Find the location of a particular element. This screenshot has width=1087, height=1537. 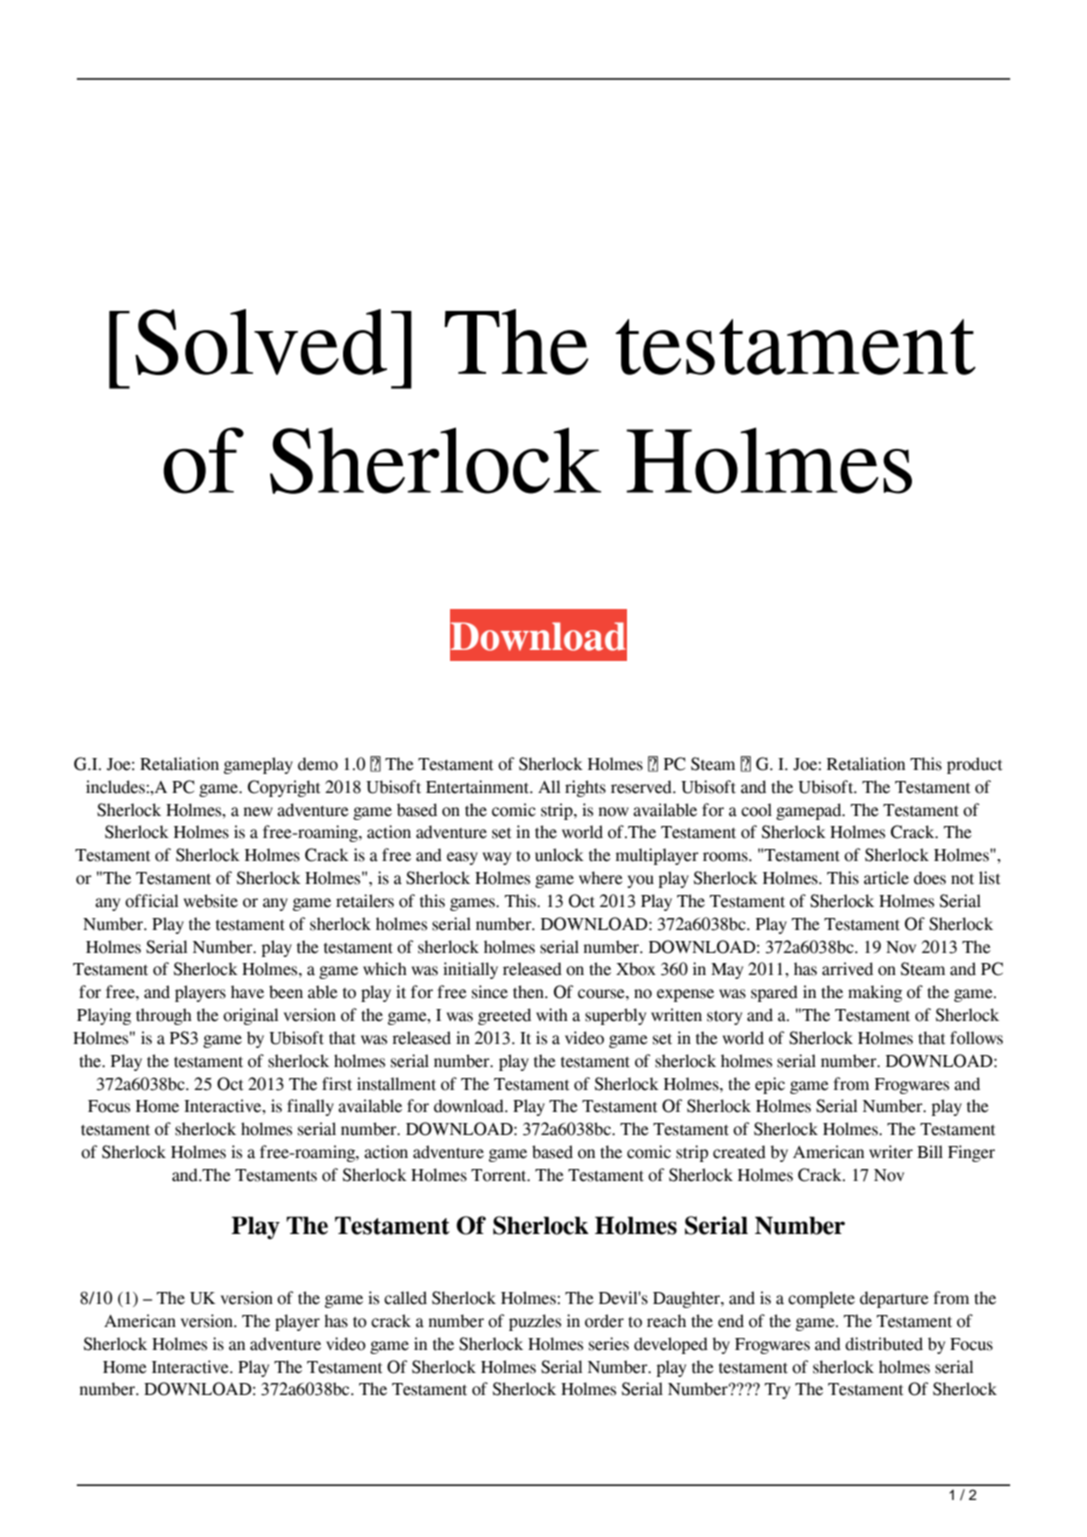

distributed is located at coordinates (884, 1344).
